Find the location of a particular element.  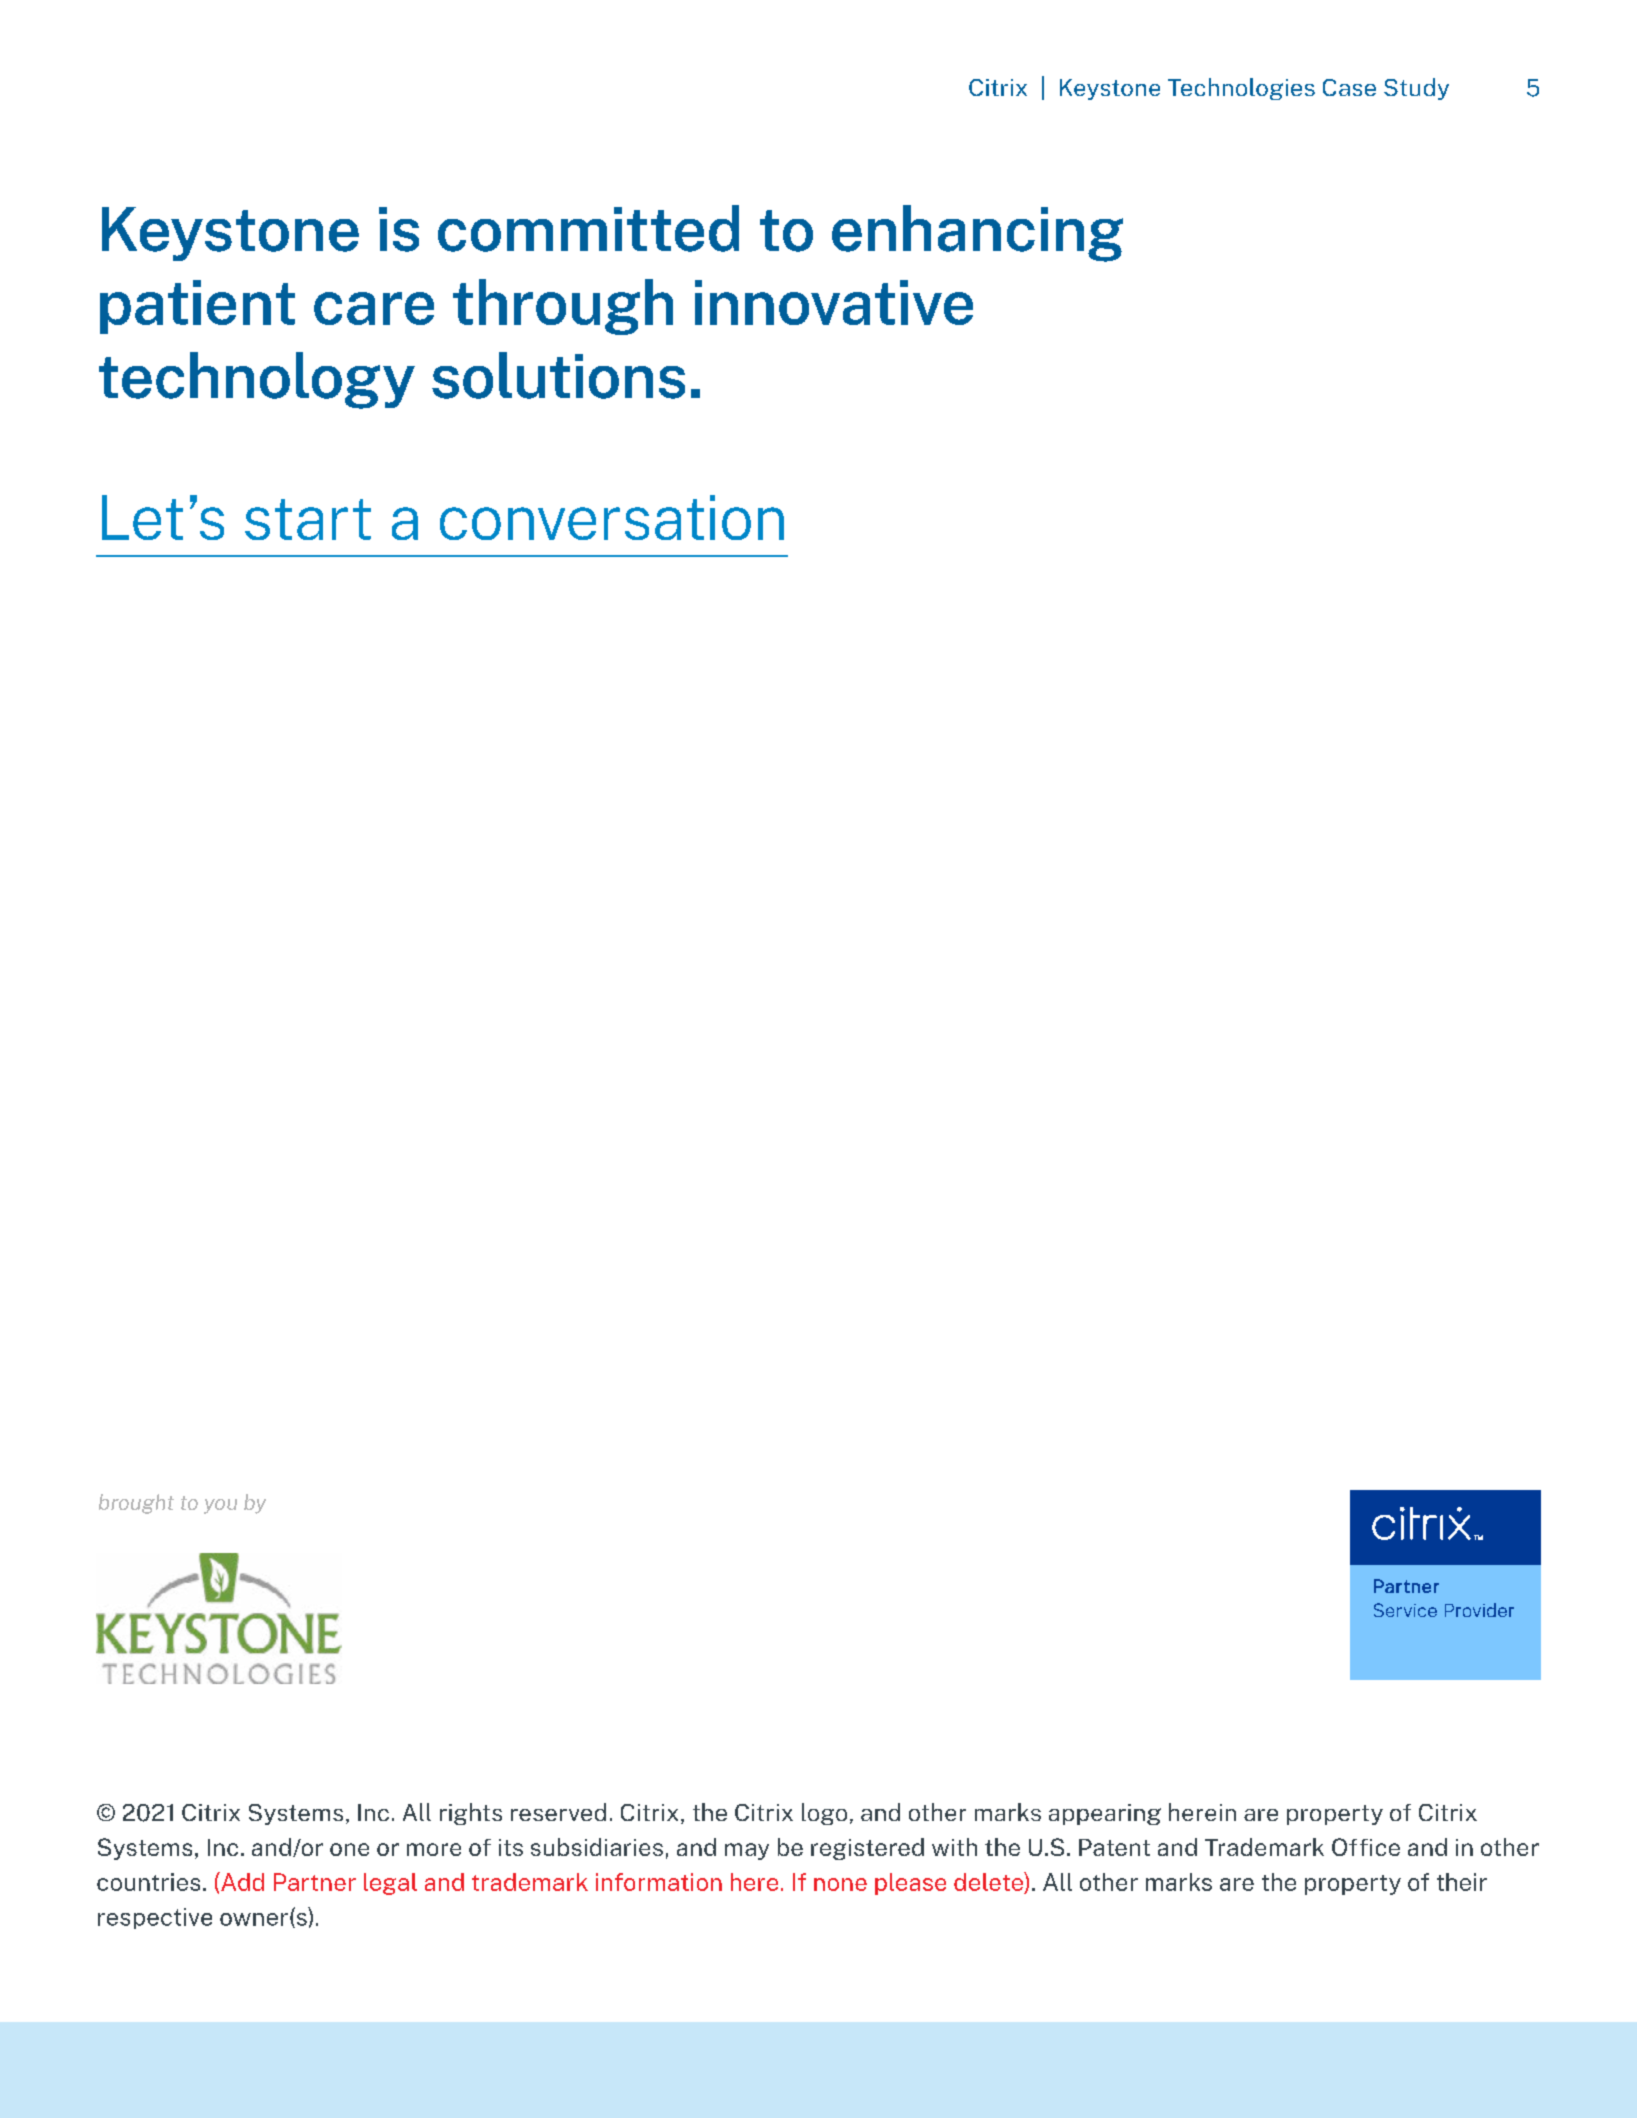

none is located at coordinates (840, 1884).
